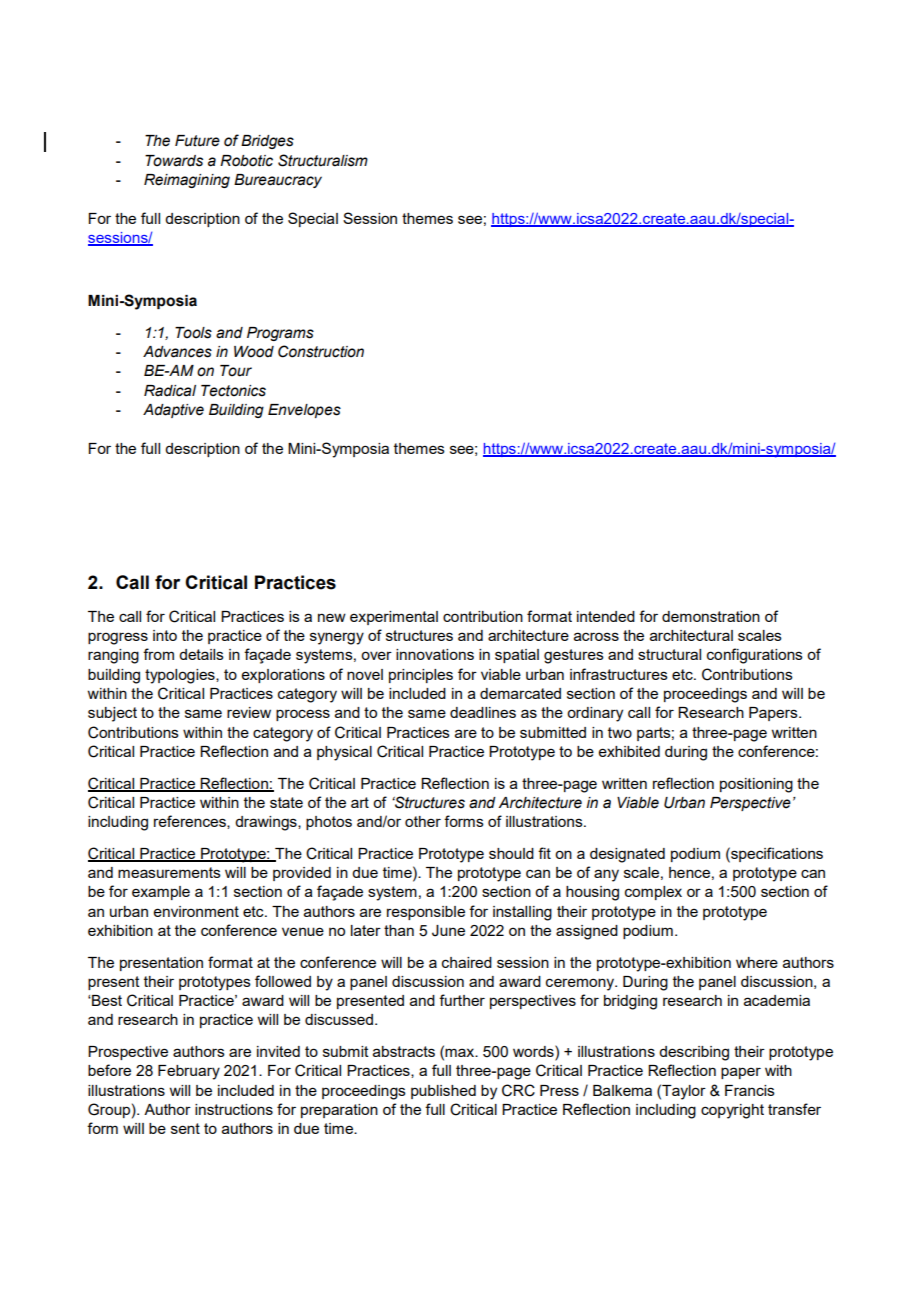  I want to click on February, so click(189, 1072).
